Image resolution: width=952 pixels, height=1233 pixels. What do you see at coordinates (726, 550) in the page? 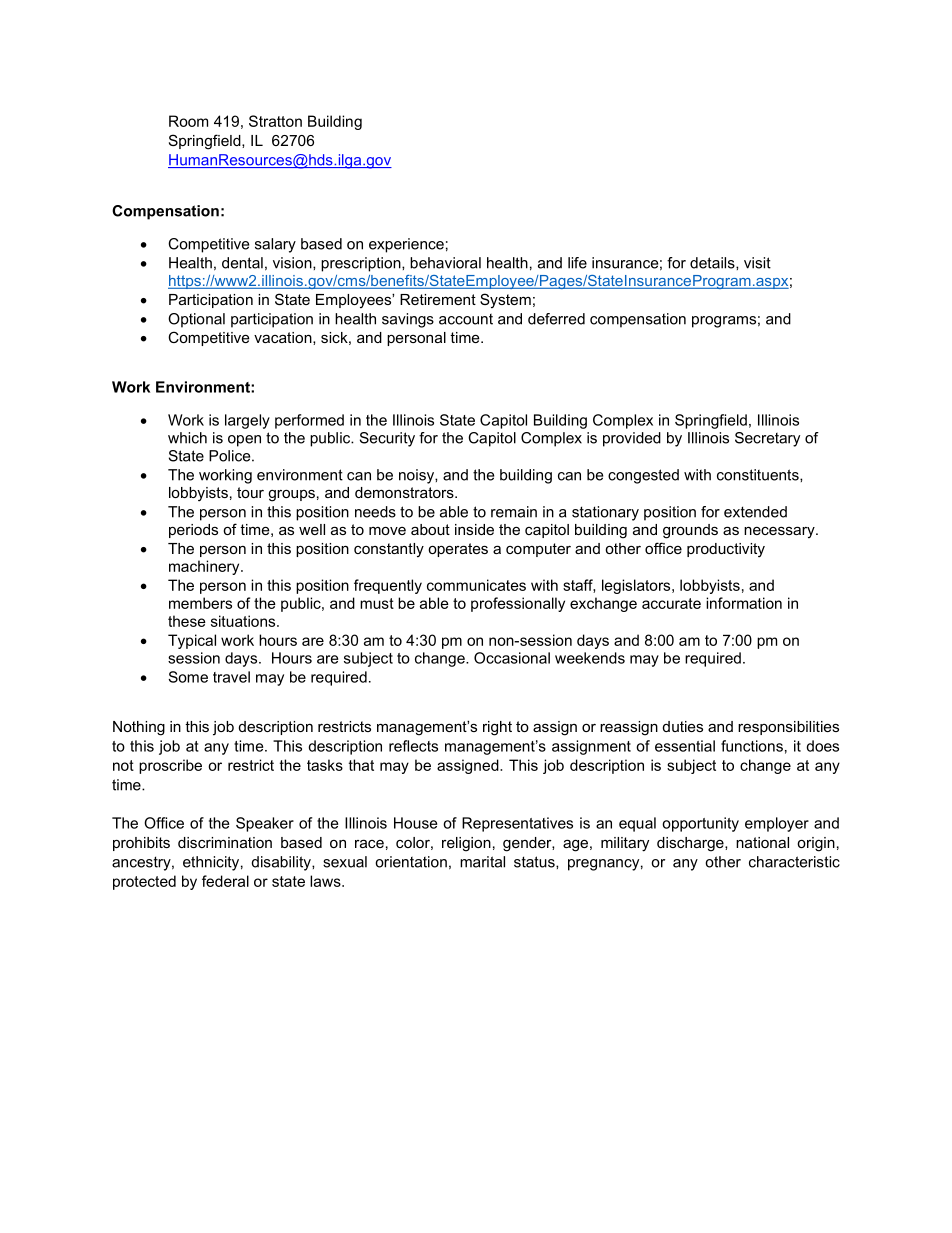
I see `productivity` at bounding box center [726, 550].
